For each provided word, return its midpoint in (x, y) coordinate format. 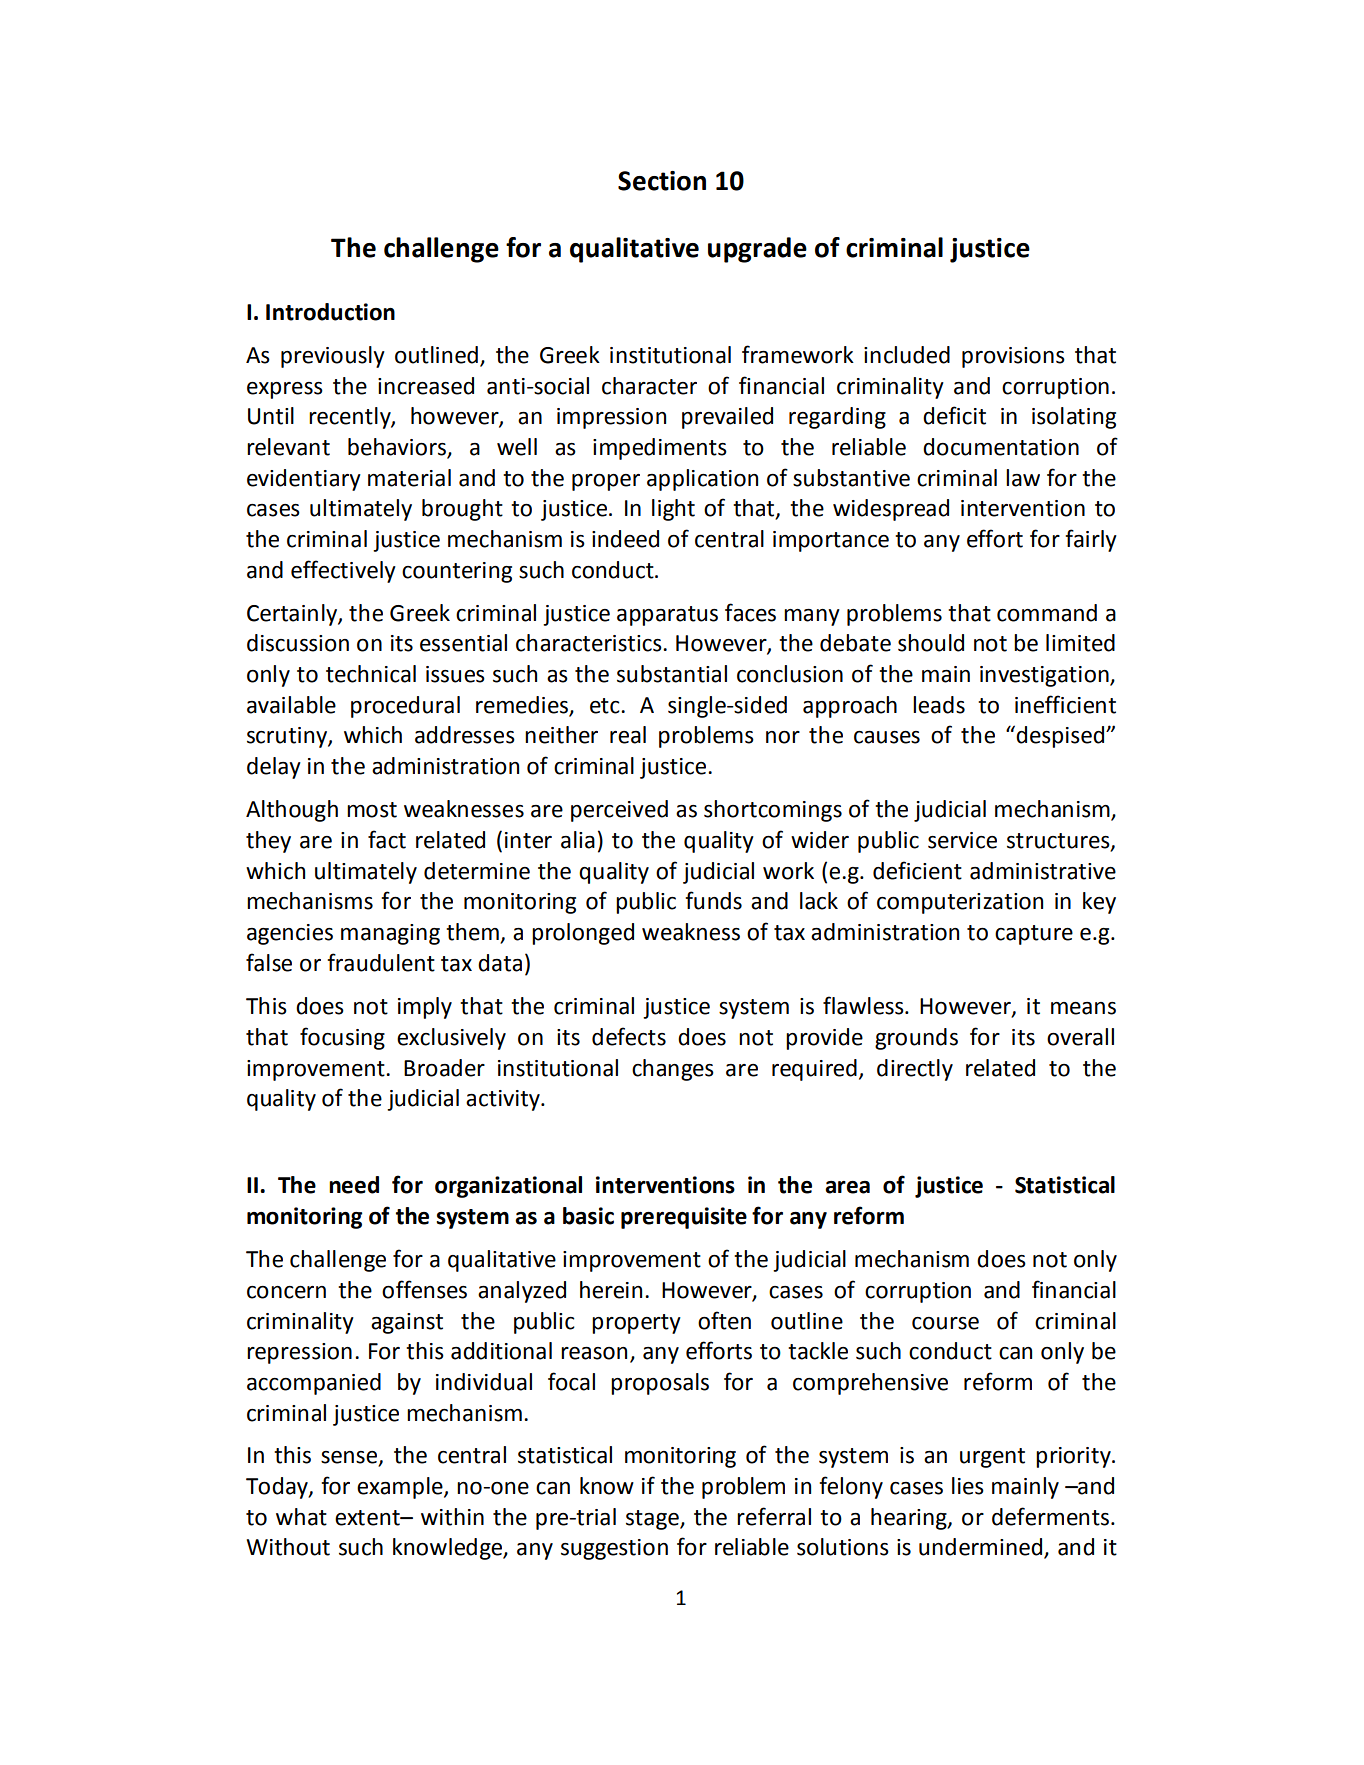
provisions (1013, 357)
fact (387, 839)
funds (713, 900)
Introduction (330, 312)
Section (662, 181)
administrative (1043, 871)
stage (653, 1520)
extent (368, 1518)
